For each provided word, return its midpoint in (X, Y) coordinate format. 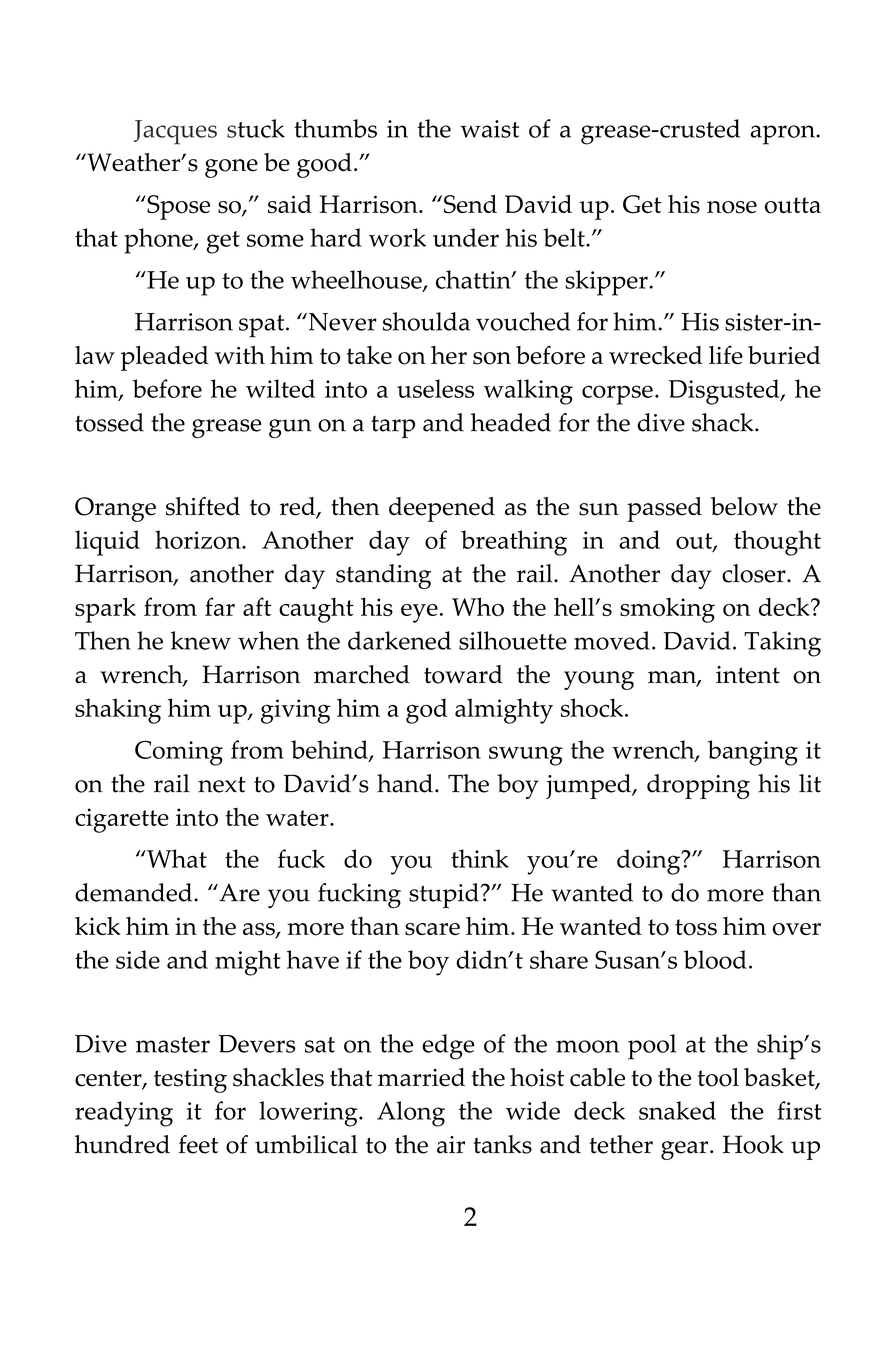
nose (732, 207)
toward (463, 674)
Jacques (175, 132)
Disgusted (725, 392)
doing (650, 862)
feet (198, 1144)
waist (489, 129)
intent (748, 675)
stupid (444, 895)
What (176, 858)
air (451, 1145)
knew (201, 640)
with (240, 355)
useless (435, 388)
